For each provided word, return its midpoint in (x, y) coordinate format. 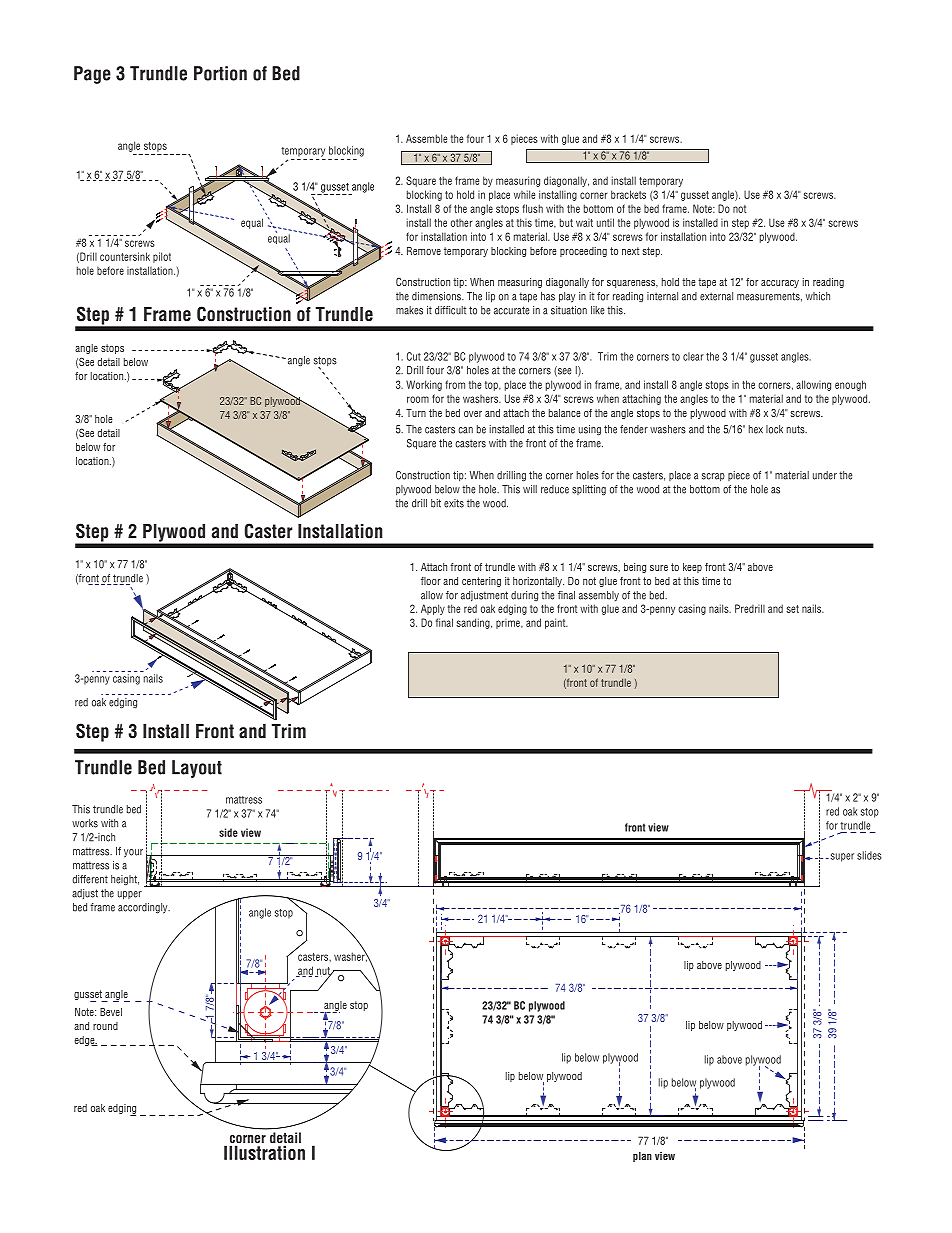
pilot (162, 257)
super (841, 857)
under (825, 475)
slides (869, 855)
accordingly (144, 908)
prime (509, 624)
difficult (450, 310)
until (605, 222)
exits (454, 503)
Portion (220, 73)
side (228, 832)
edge (85, 1041)
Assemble (426, 138)
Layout (197, 769)
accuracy (780, 284)
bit (436, 503)
